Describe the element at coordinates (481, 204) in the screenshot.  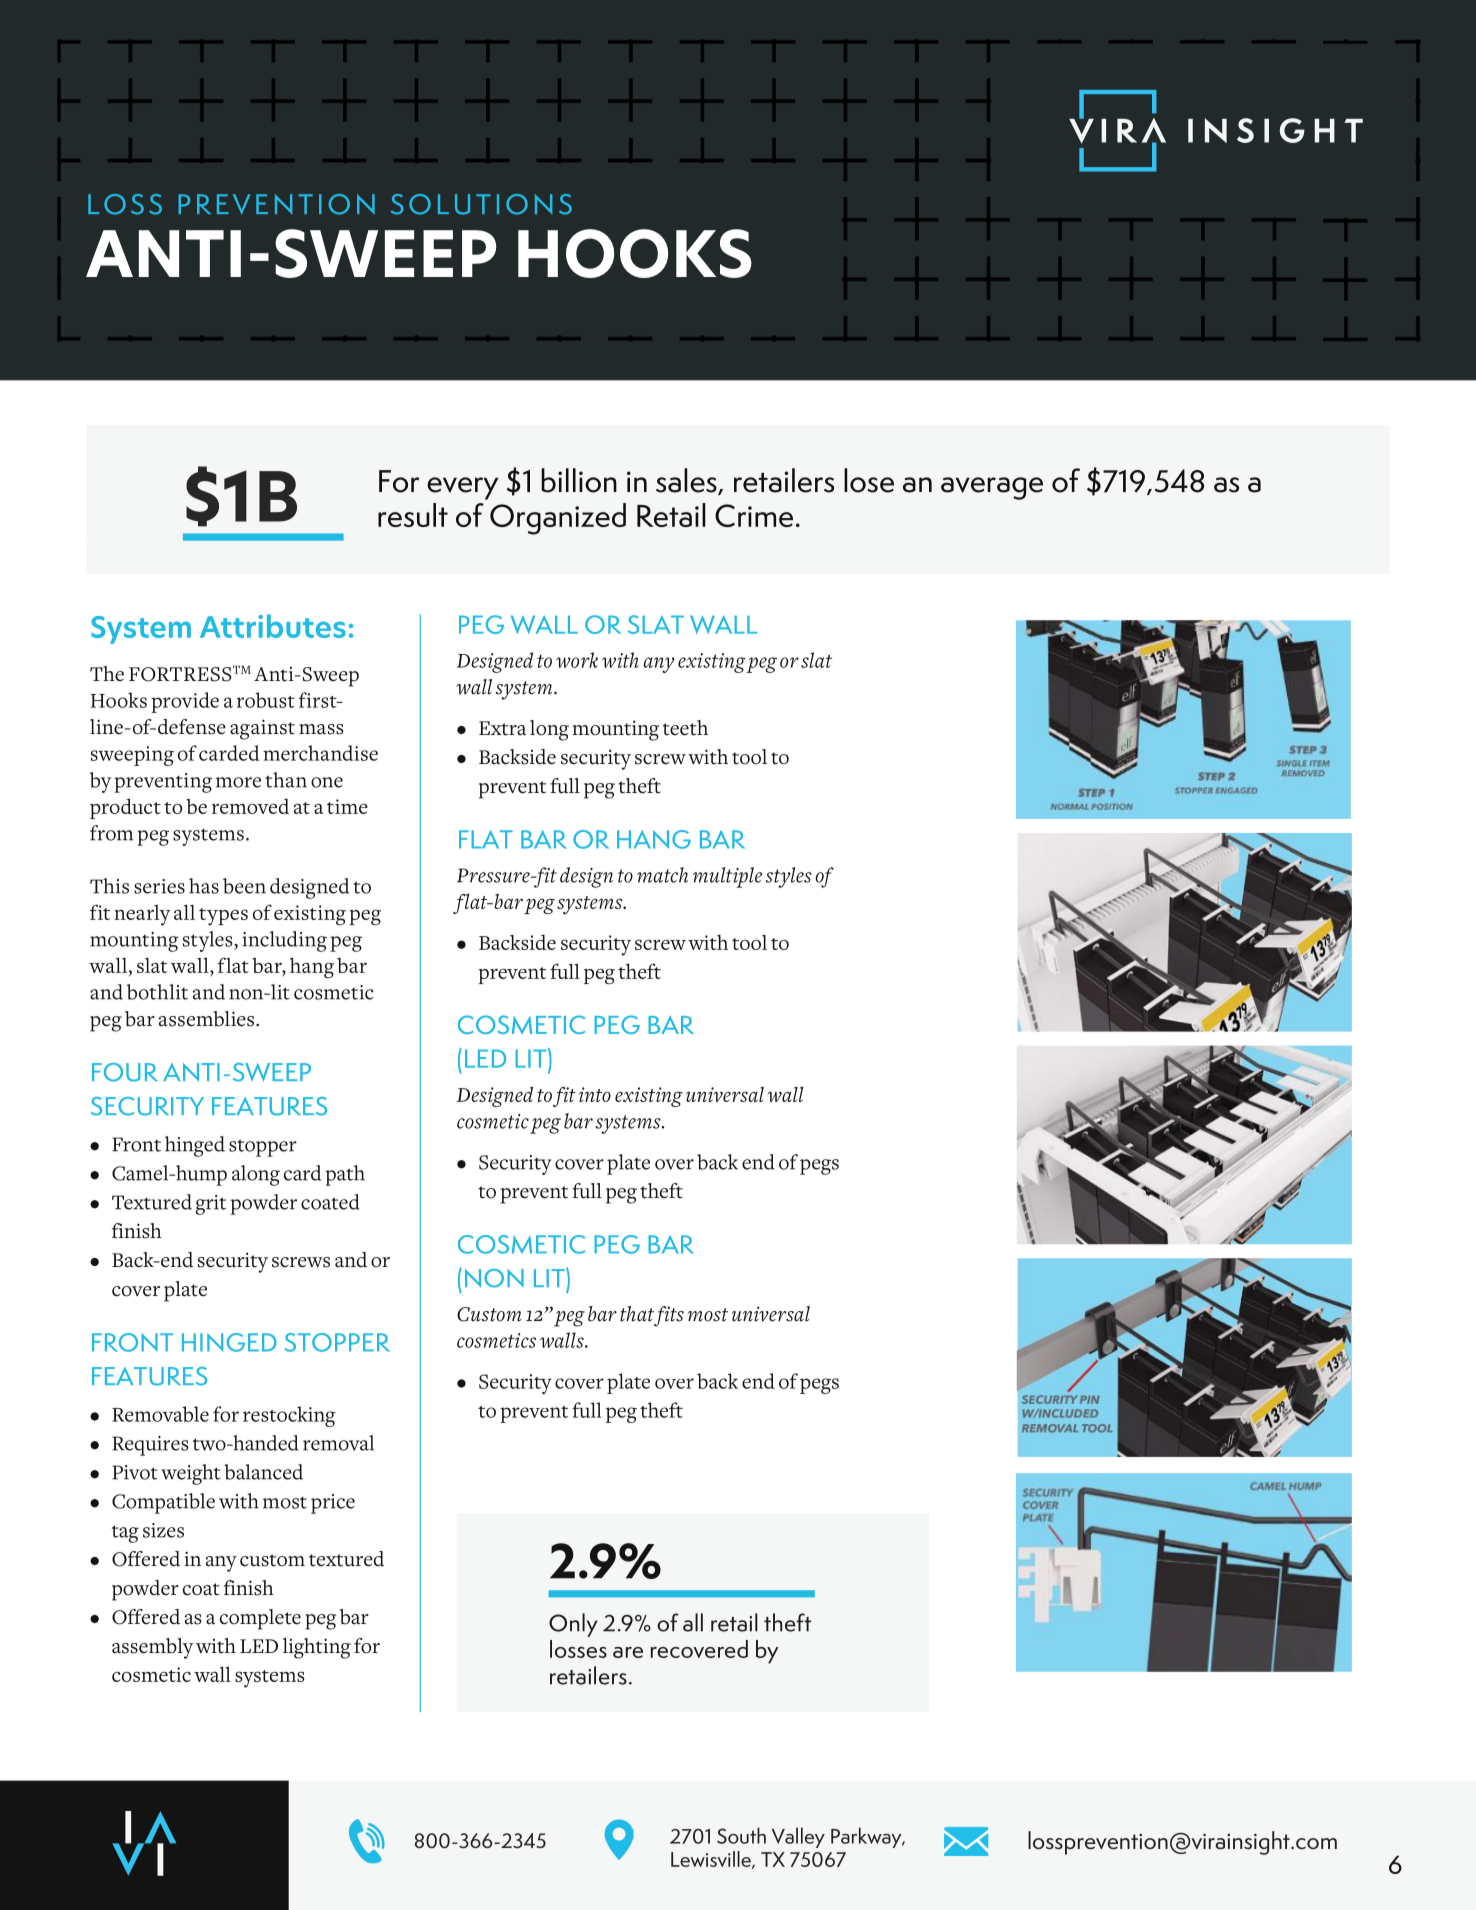
I see `SOLUTIONS` at that location.
